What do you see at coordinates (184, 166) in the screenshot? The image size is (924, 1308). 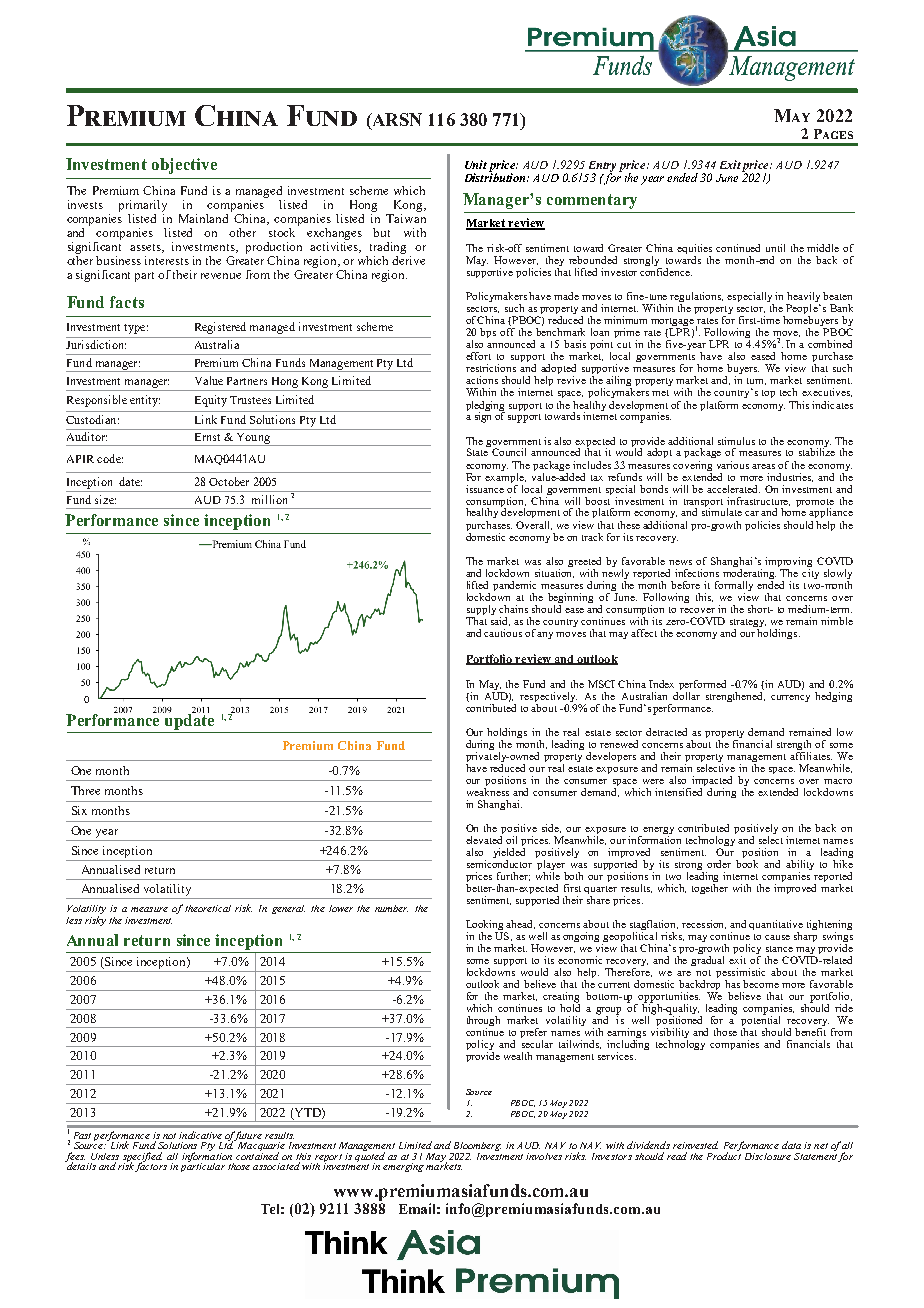 I see `objective` at bounding box center [184, 166].
